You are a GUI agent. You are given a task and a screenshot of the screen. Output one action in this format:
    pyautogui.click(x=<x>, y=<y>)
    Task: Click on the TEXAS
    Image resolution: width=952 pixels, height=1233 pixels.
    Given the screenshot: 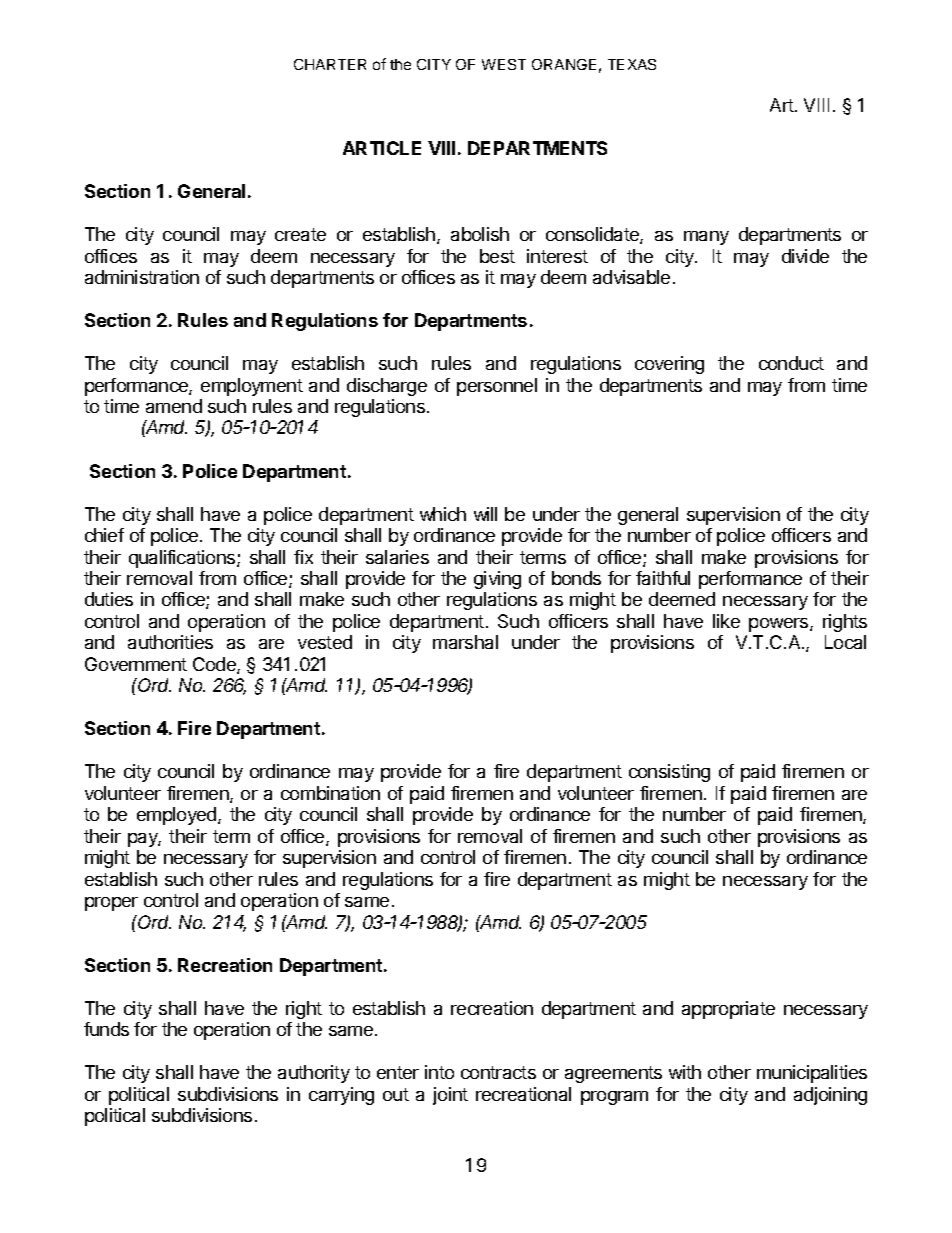 What is the action you would take?
    pyautogui.click(x=632, y=64)
